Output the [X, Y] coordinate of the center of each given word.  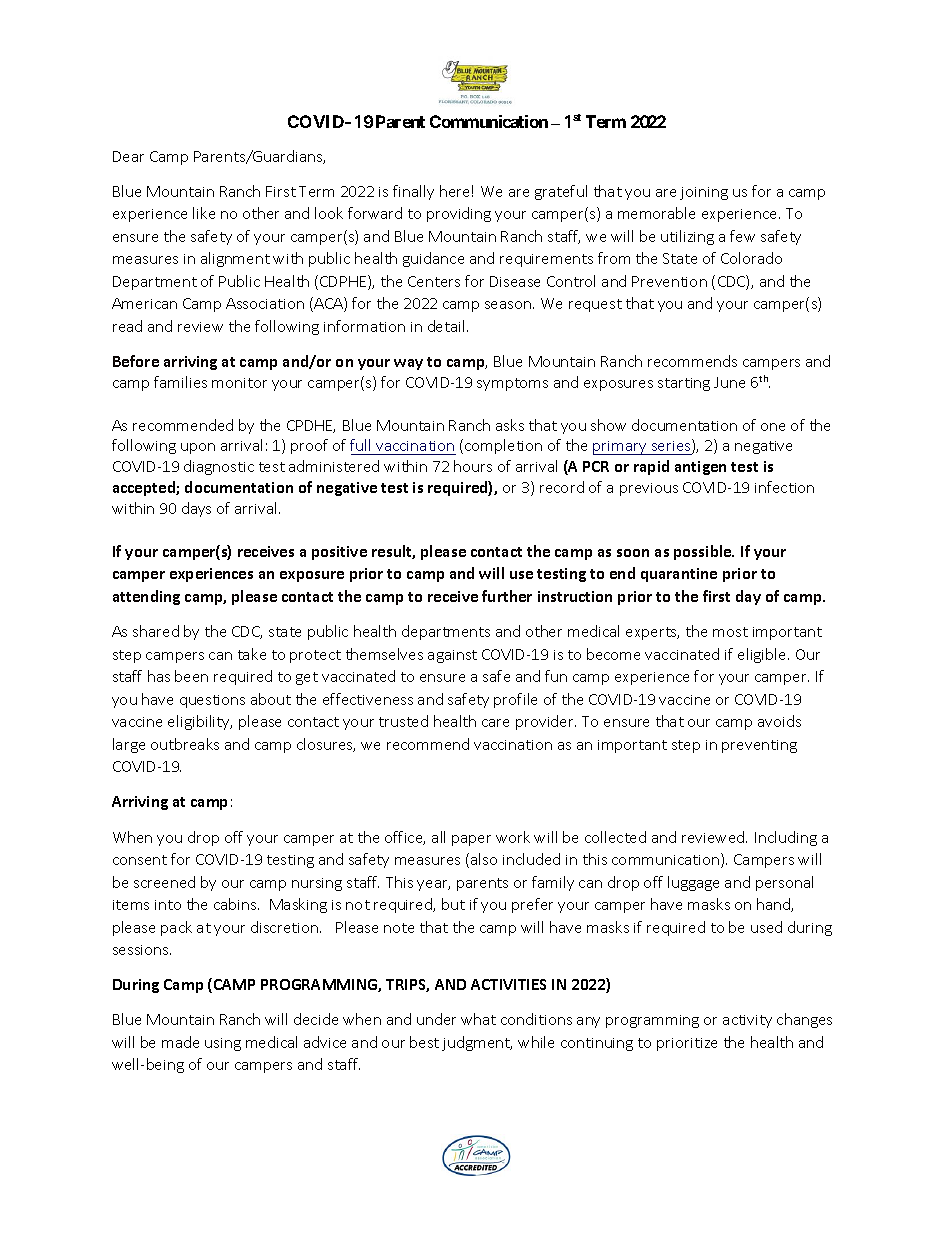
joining [704, 193]
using [223, 1044]
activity [747, 1021]
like [204, 213]
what [478, 1019]
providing [459, 214]
